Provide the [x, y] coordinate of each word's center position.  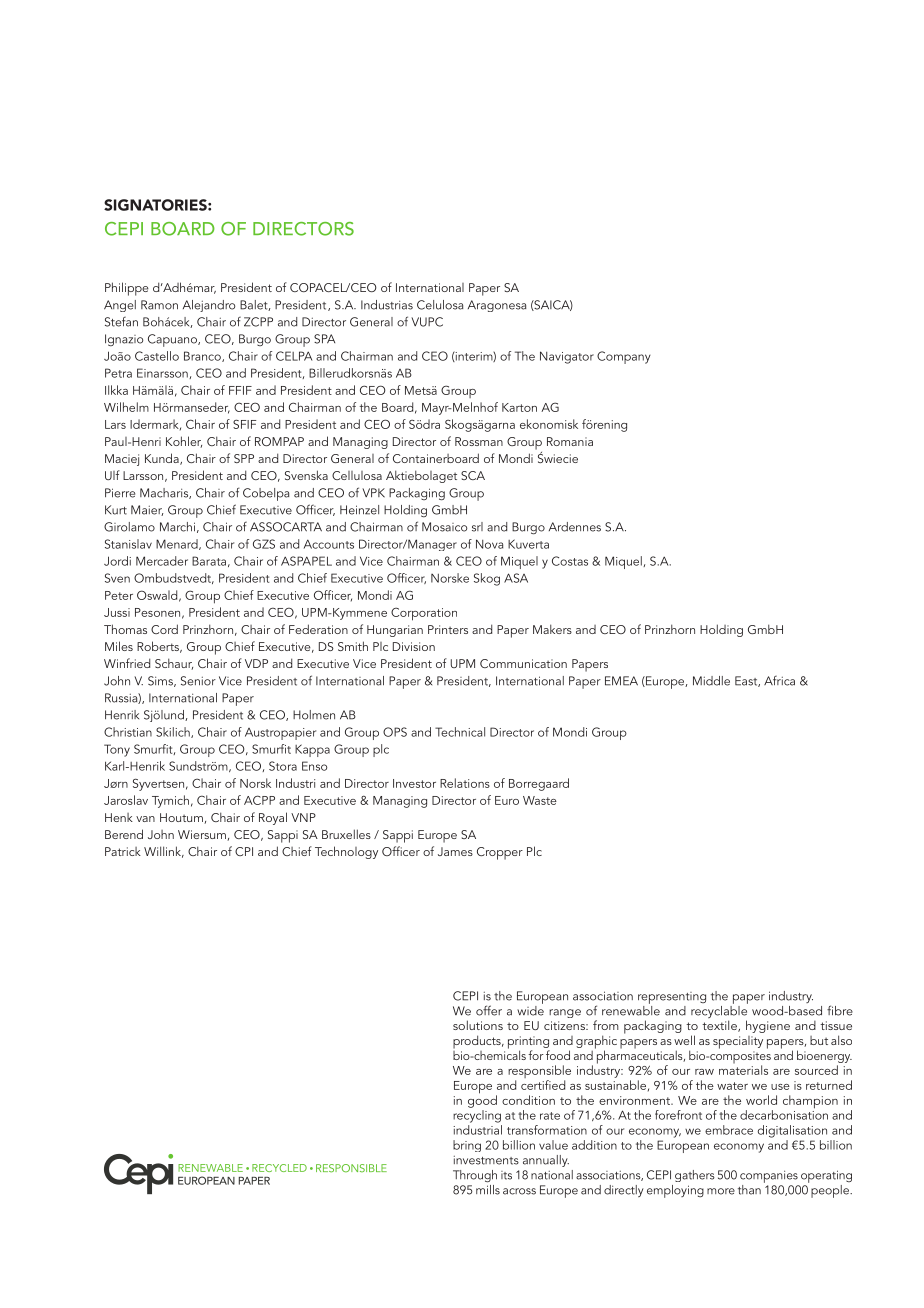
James [455, 851]
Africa [779, 681]
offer [489, 1010]
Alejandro [209, 306]
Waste [540, 800]
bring [467, 1146]
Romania [570, 441]
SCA [473, 475]
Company [624, 357]
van [145, 819]
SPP [244, 458]
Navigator [567, 357]
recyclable [719, 1012]
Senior [198, 681]
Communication [523, 663]
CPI [244, 851]
